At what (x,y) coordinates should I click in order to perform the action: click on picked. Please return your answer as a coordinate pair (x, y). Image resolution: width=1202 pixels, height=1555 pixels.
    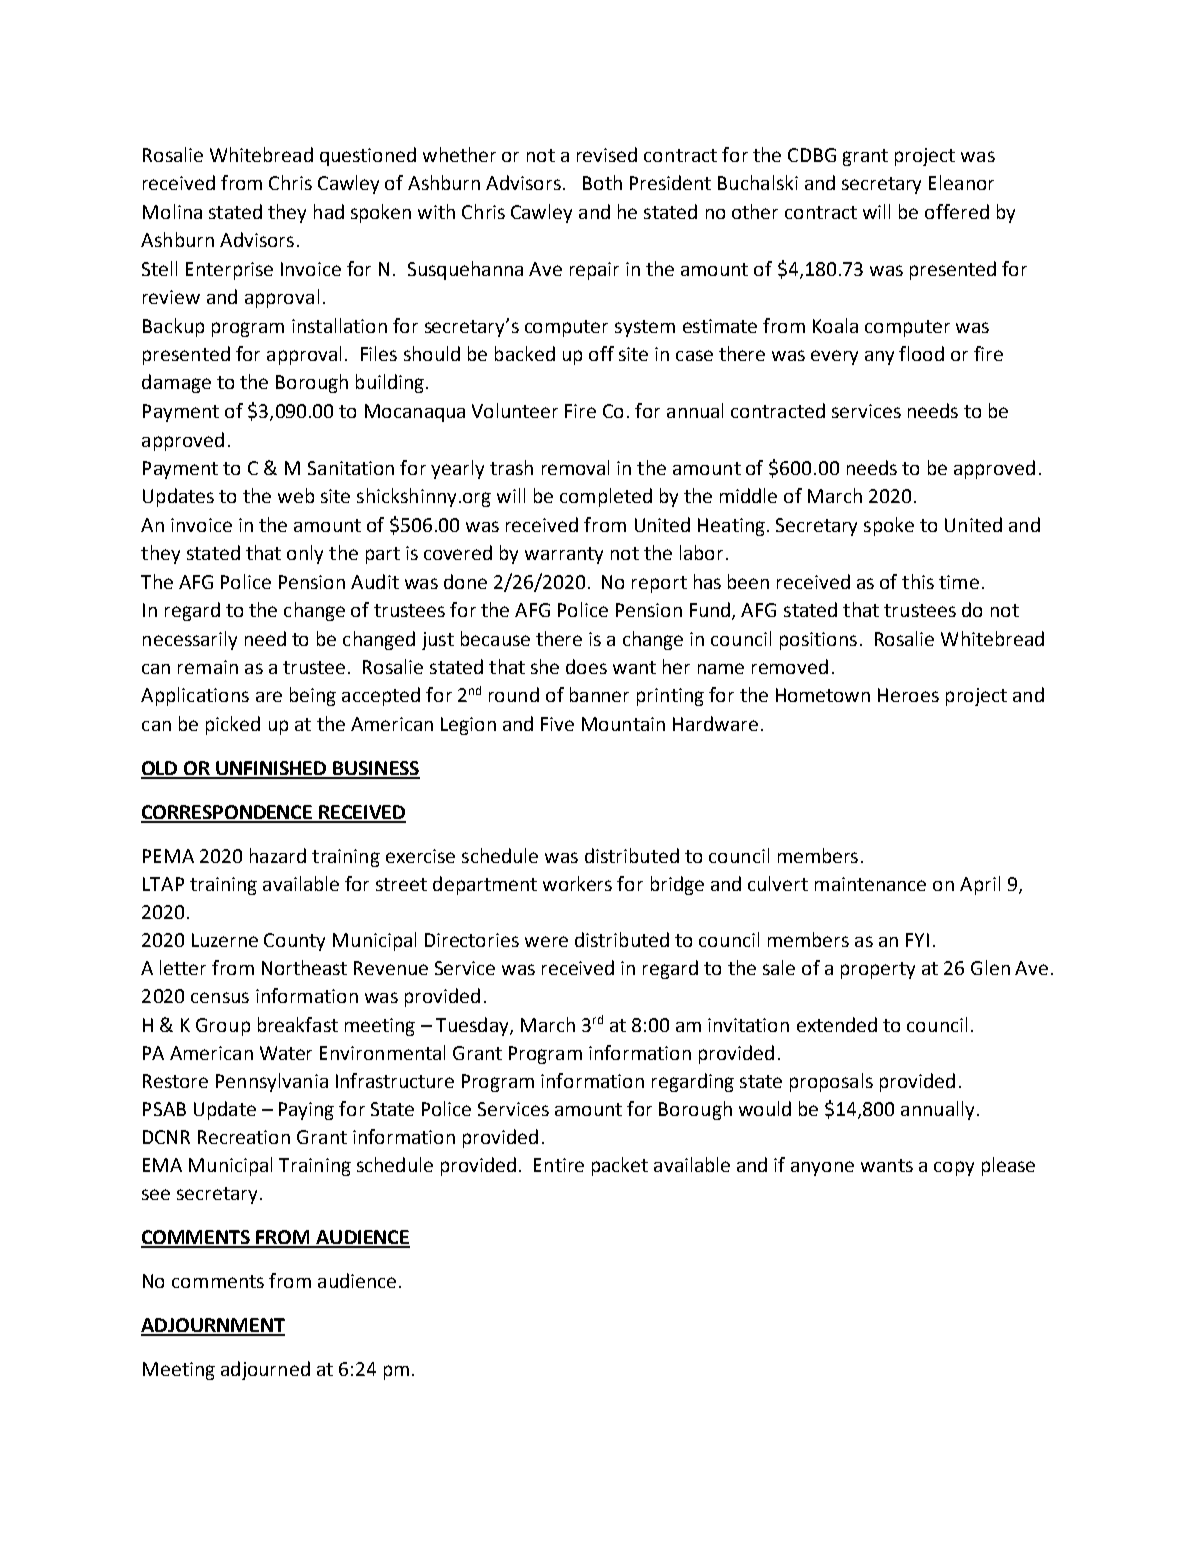
    Looking at the image, I should click on (233, 725).
